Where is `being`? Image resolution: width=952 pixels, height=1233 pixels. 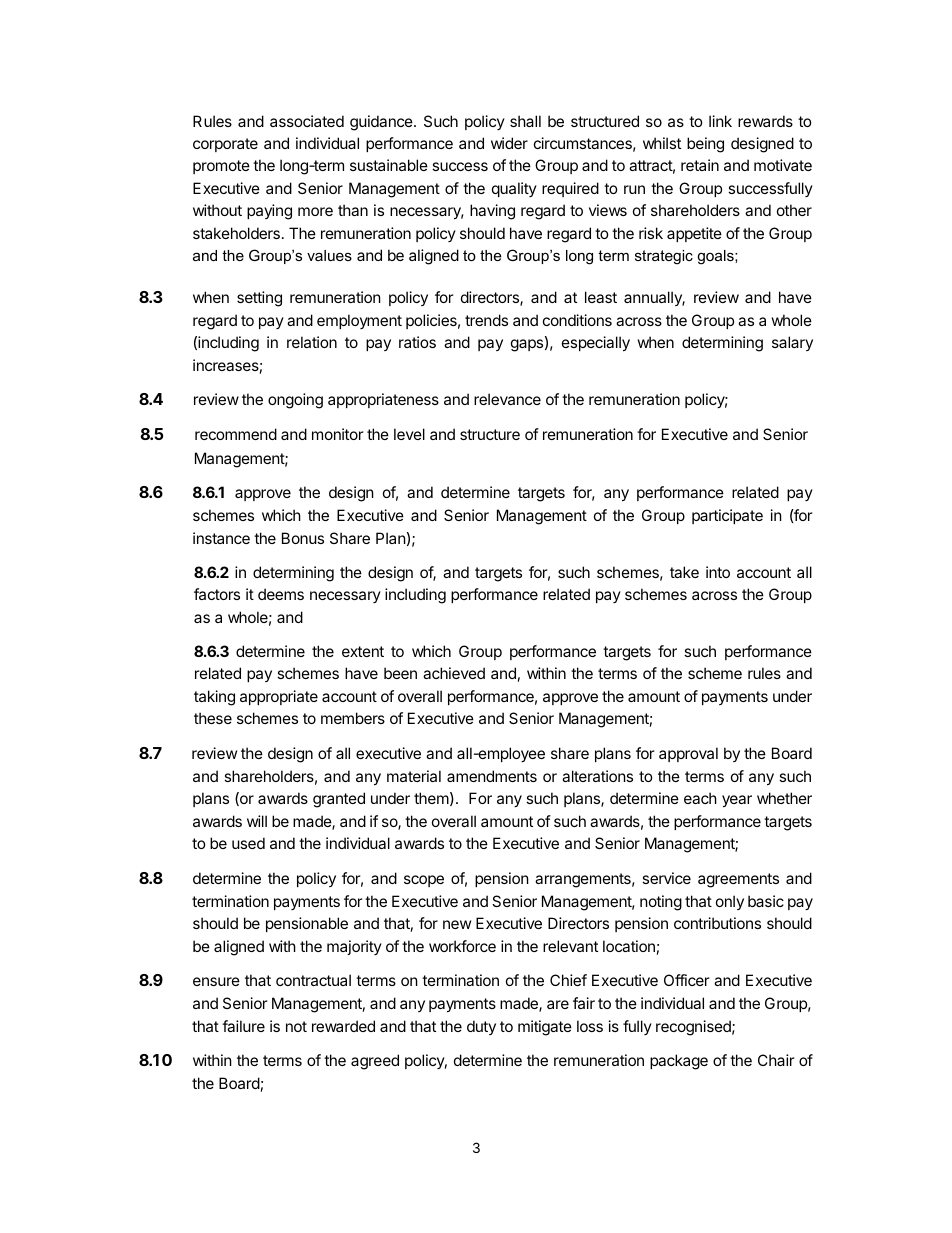
being is located at coordinates (705, 145).
